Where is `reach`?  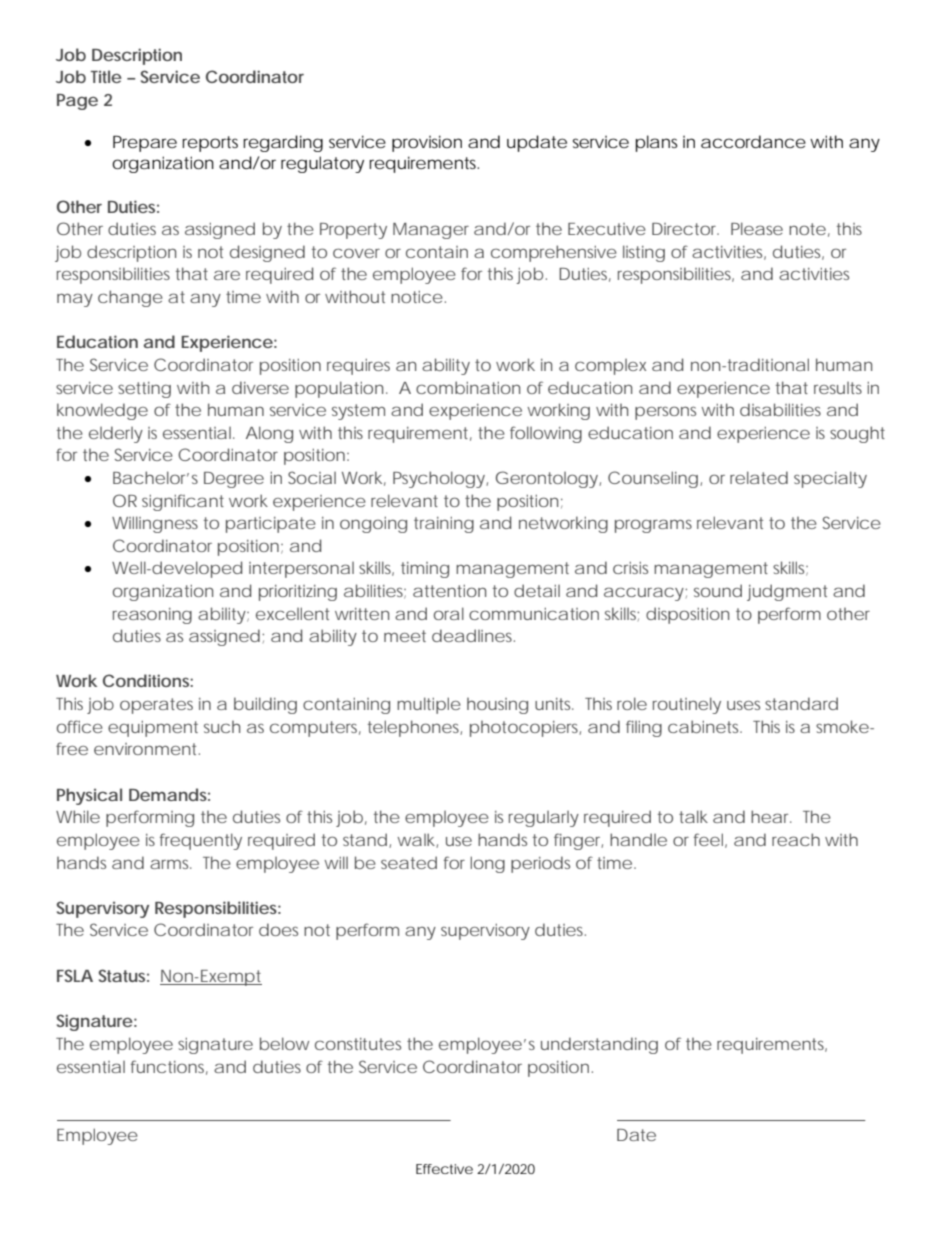
reach is located at coordinates (796, 839).
